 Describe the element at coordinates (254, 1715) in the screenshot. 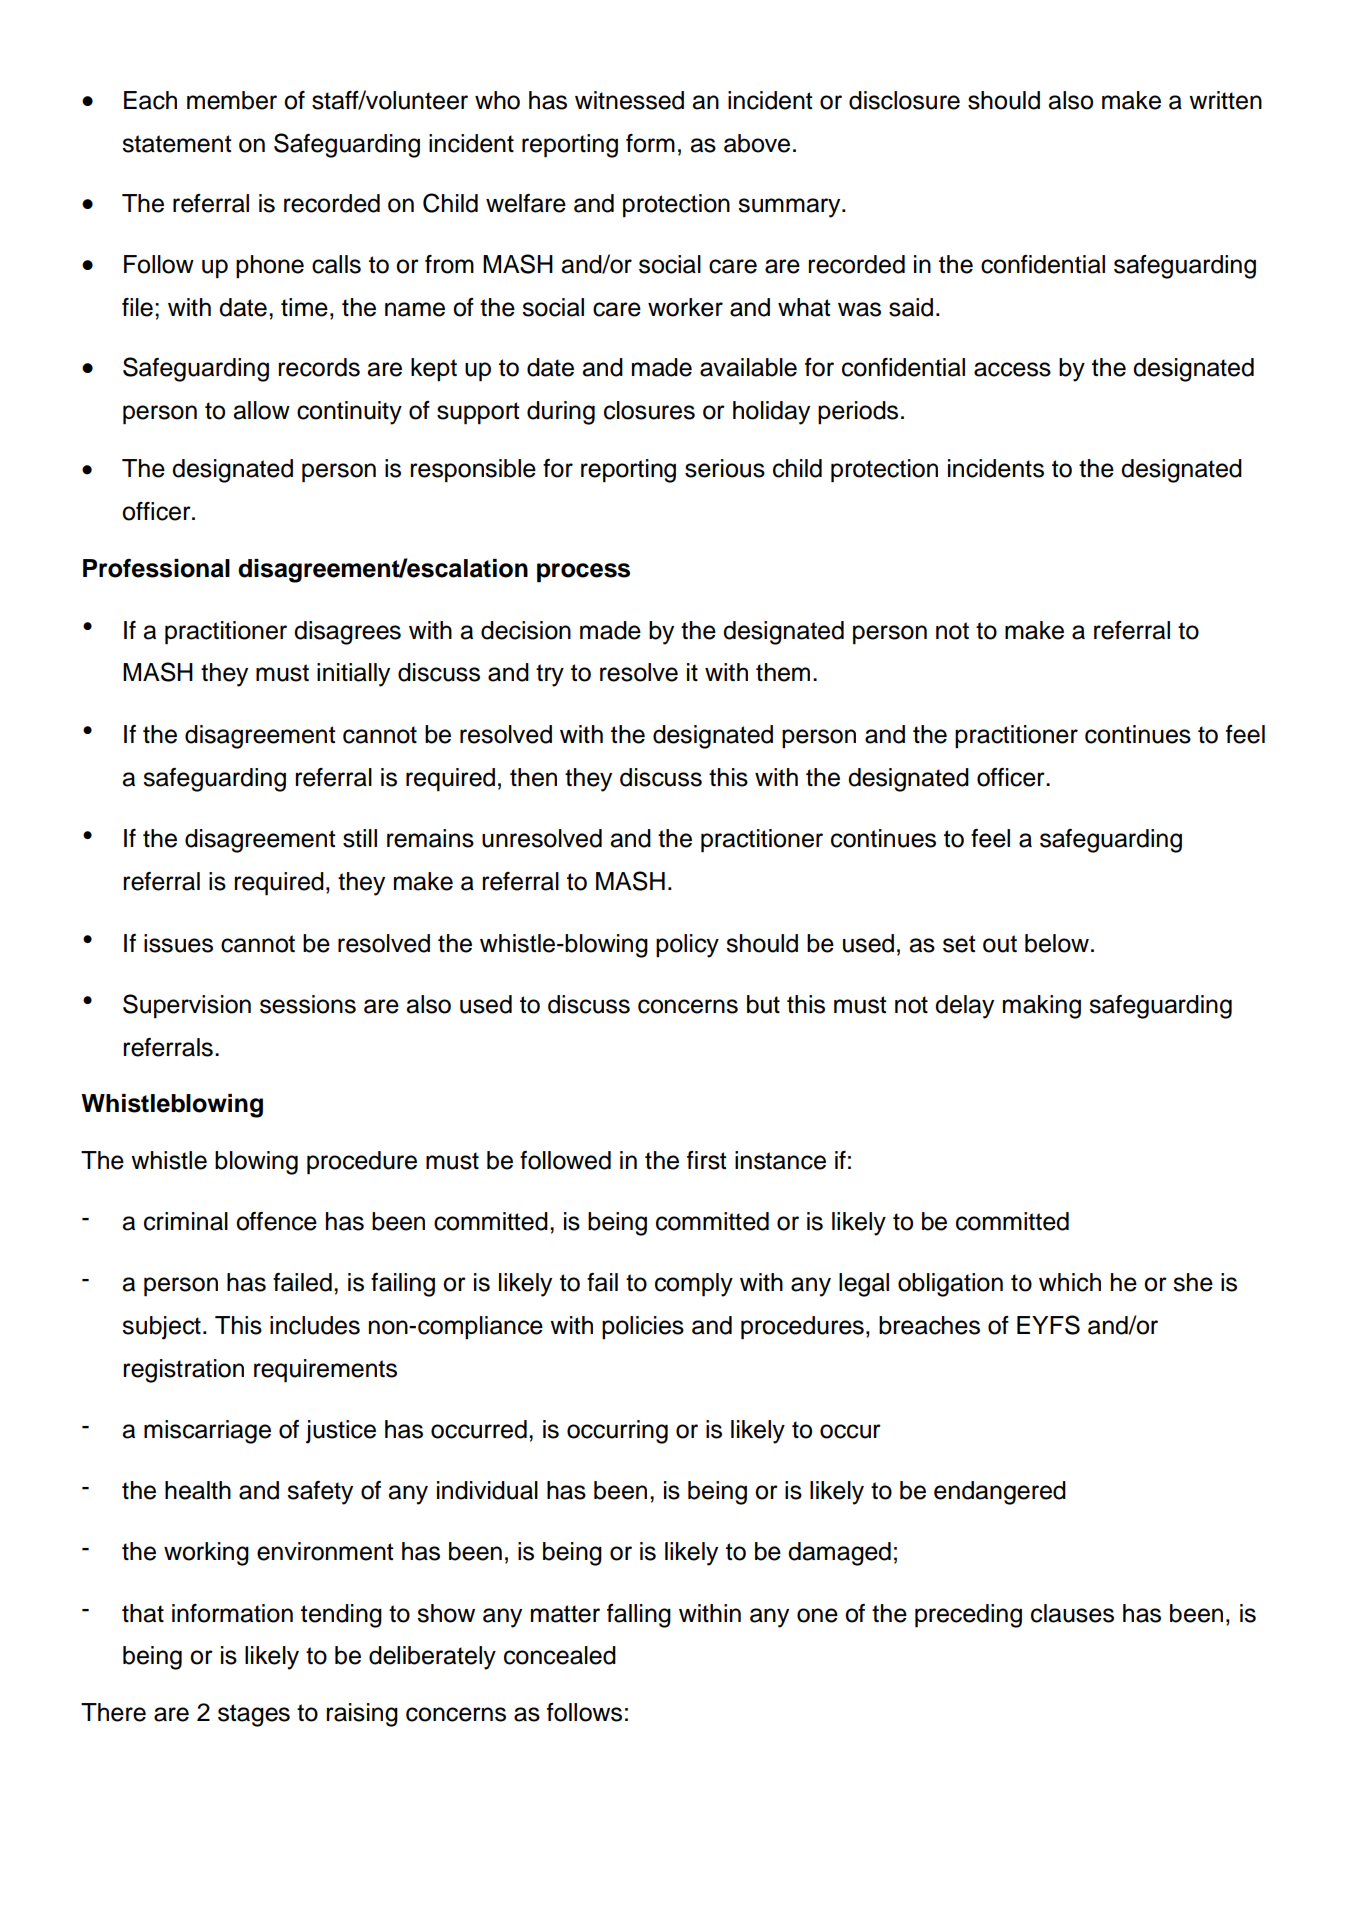

I see `stages` at that location.
